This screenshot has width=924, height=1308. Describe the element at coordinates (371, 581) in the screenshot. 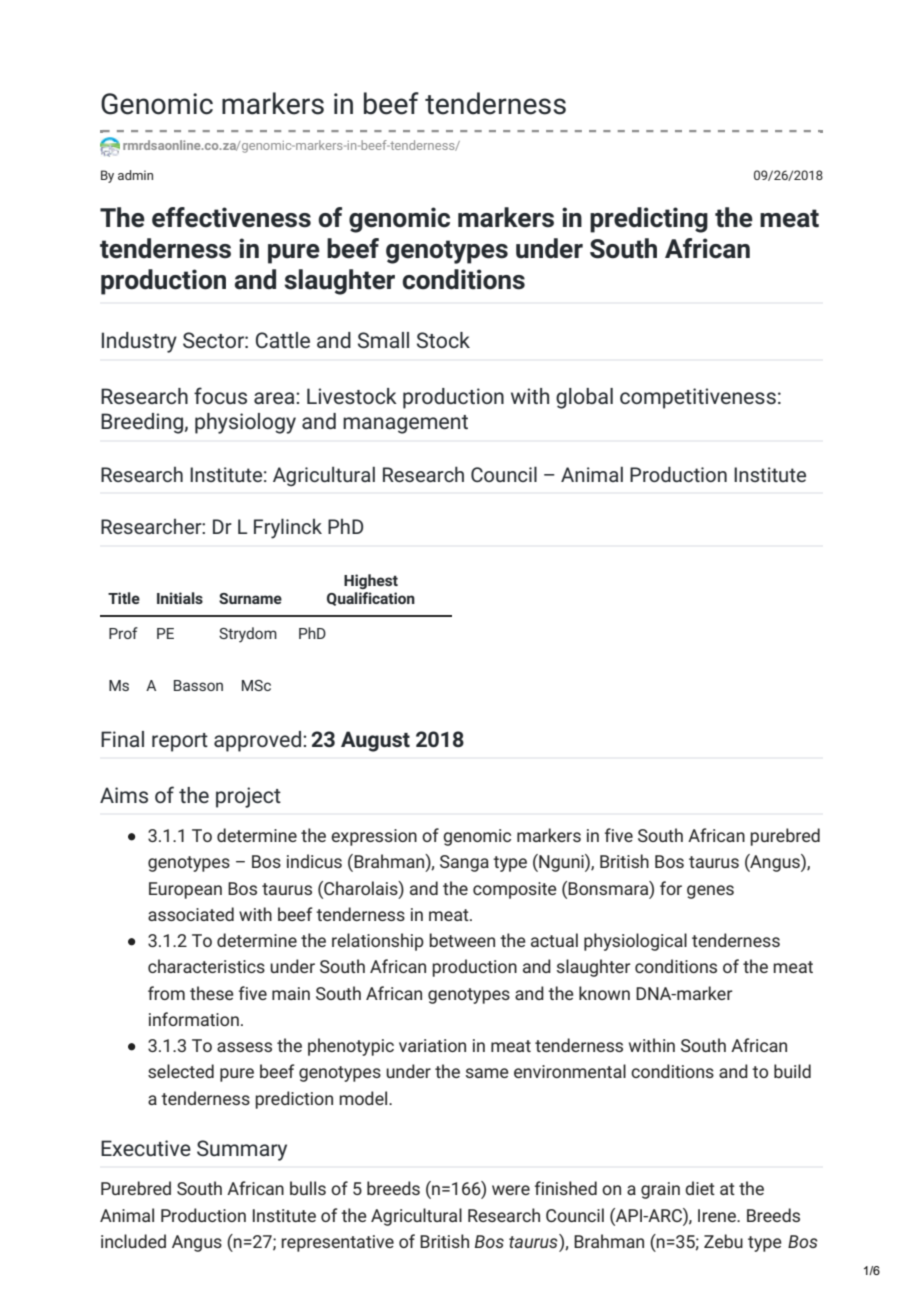

I see `Highest` at that location.
